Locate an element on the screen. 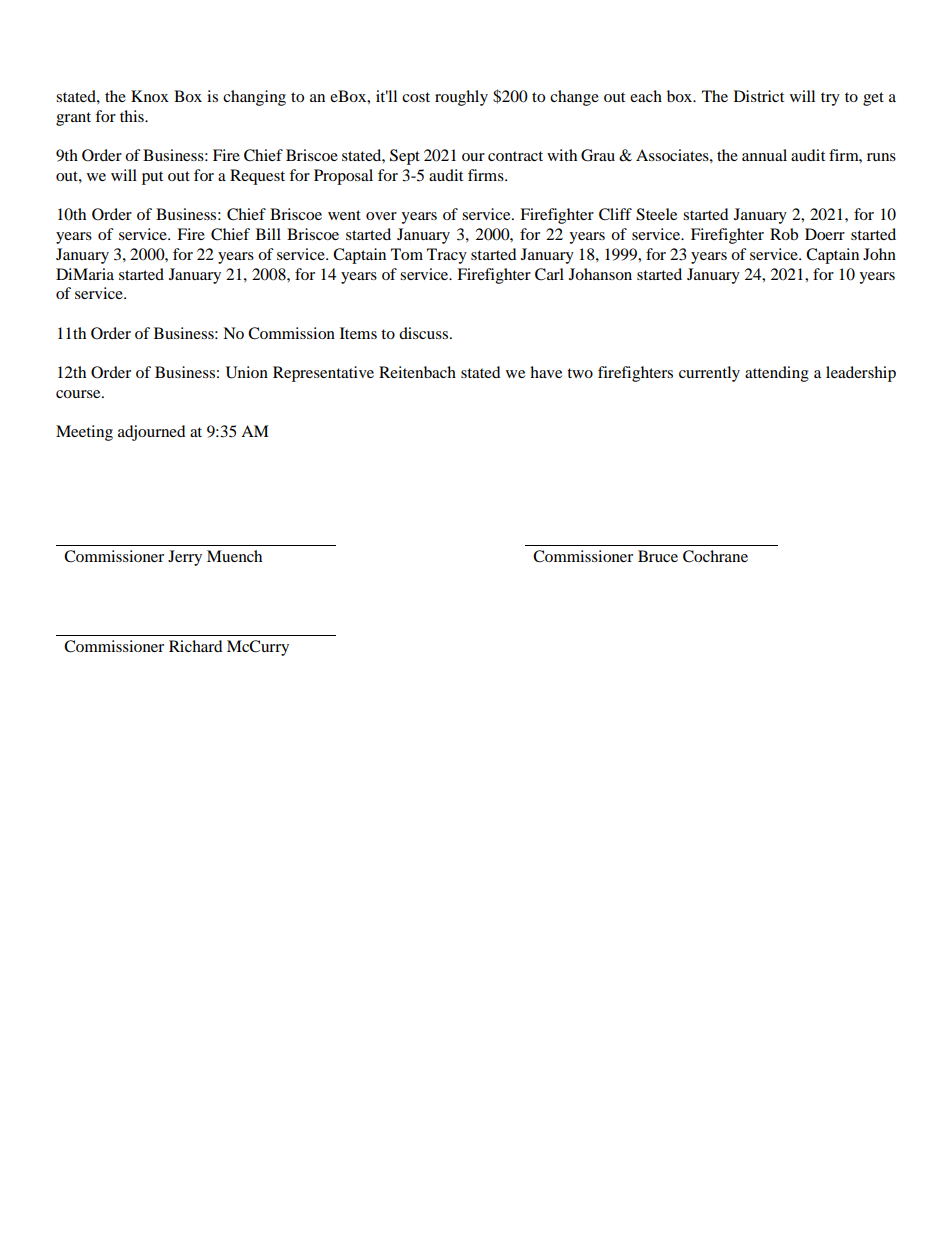 The image size is (952, 1233). District is located at coordinates (759, 96).
